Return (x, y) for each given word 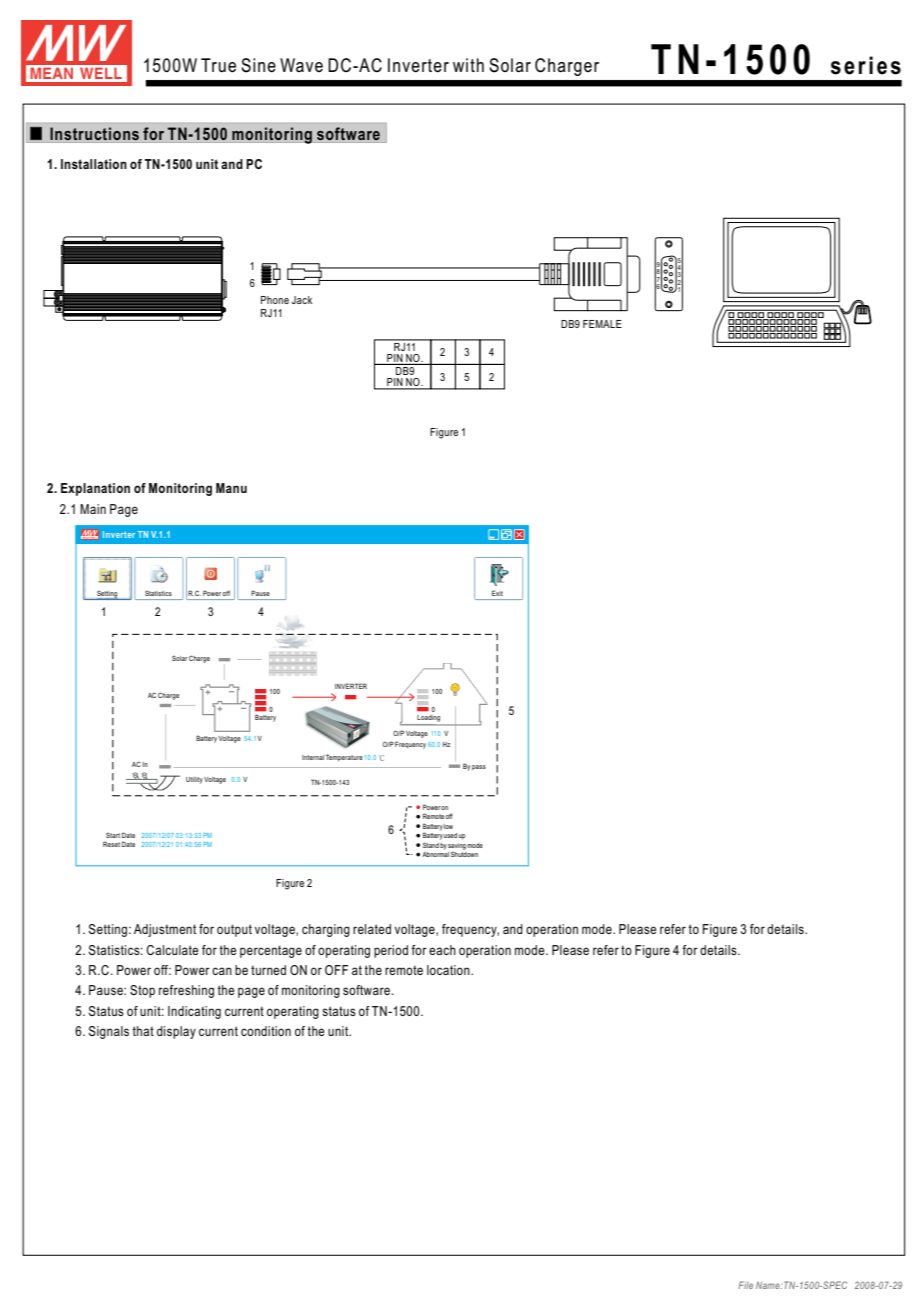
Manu (231, 488)
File (746, 1285)
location (449, 970)
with (468, 65)
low (448, 826)
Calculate (172, 950)
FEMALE (602, 324)
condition (266, 1031)
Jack (302, 300)
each (442, 950)
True (218, 65)
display (176, 1032)
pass (479, 768)
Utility (194, 780)
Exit (497, 593)
